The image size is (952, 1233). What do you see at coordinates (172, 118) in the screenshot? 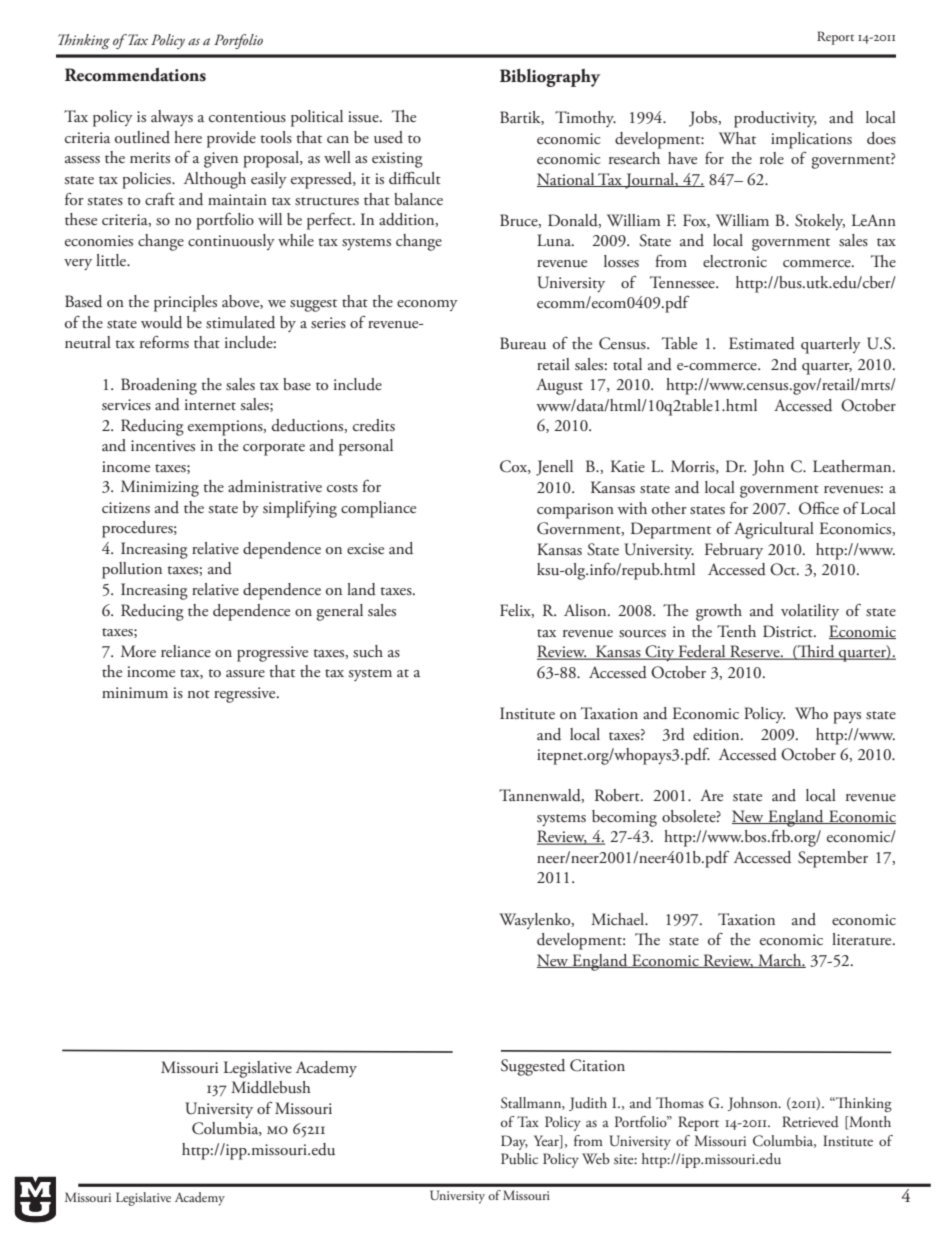
I see `always` at bounding box center [172, 118].
